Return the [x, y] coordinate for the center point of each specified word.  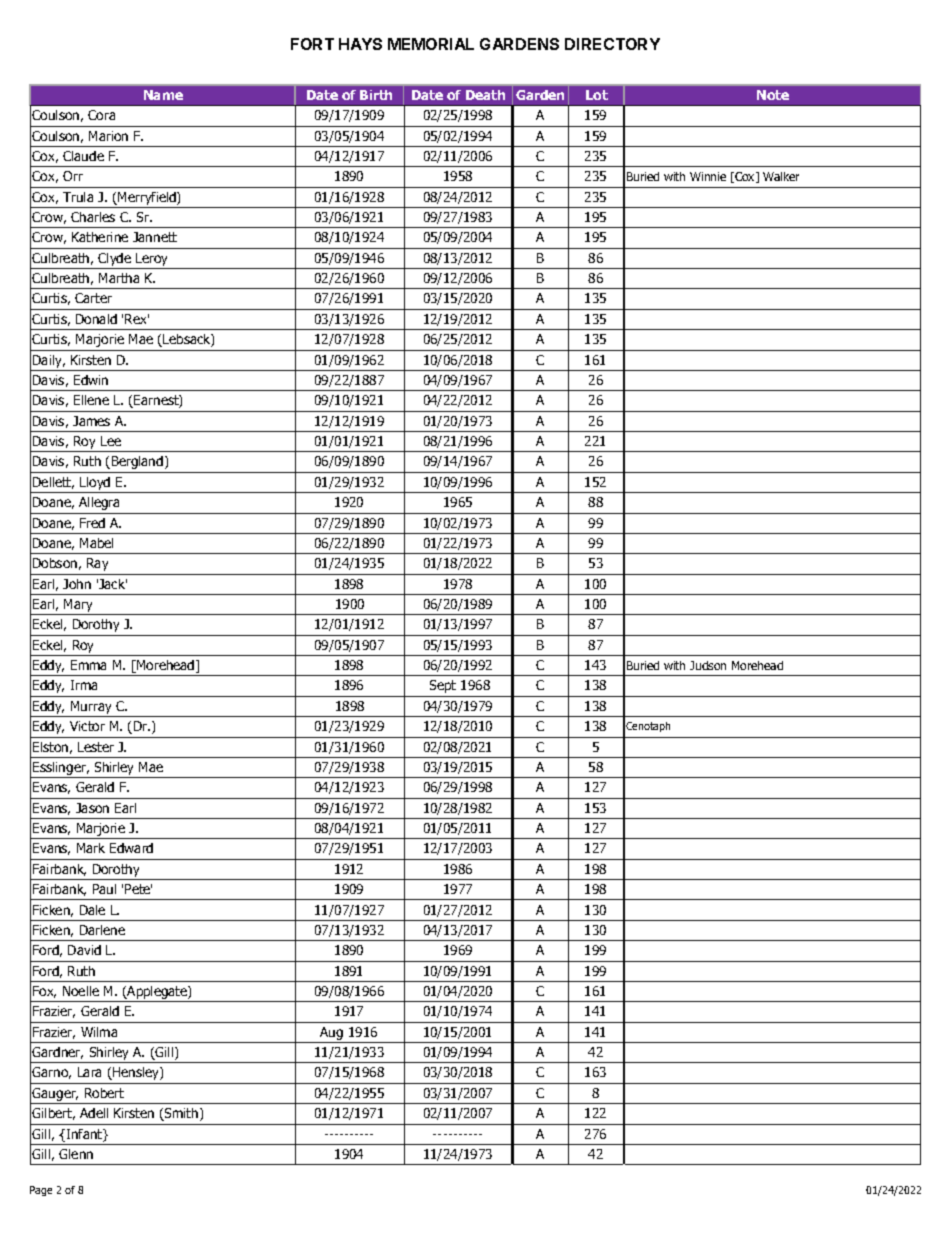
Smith [182, 1114]
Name [163, 95]
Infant [84, 1135]
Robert [104, 1093]
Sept [443, 686]
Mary [78, 607]
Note [773, 95]
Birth [376, 95]
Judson [708, 665]
